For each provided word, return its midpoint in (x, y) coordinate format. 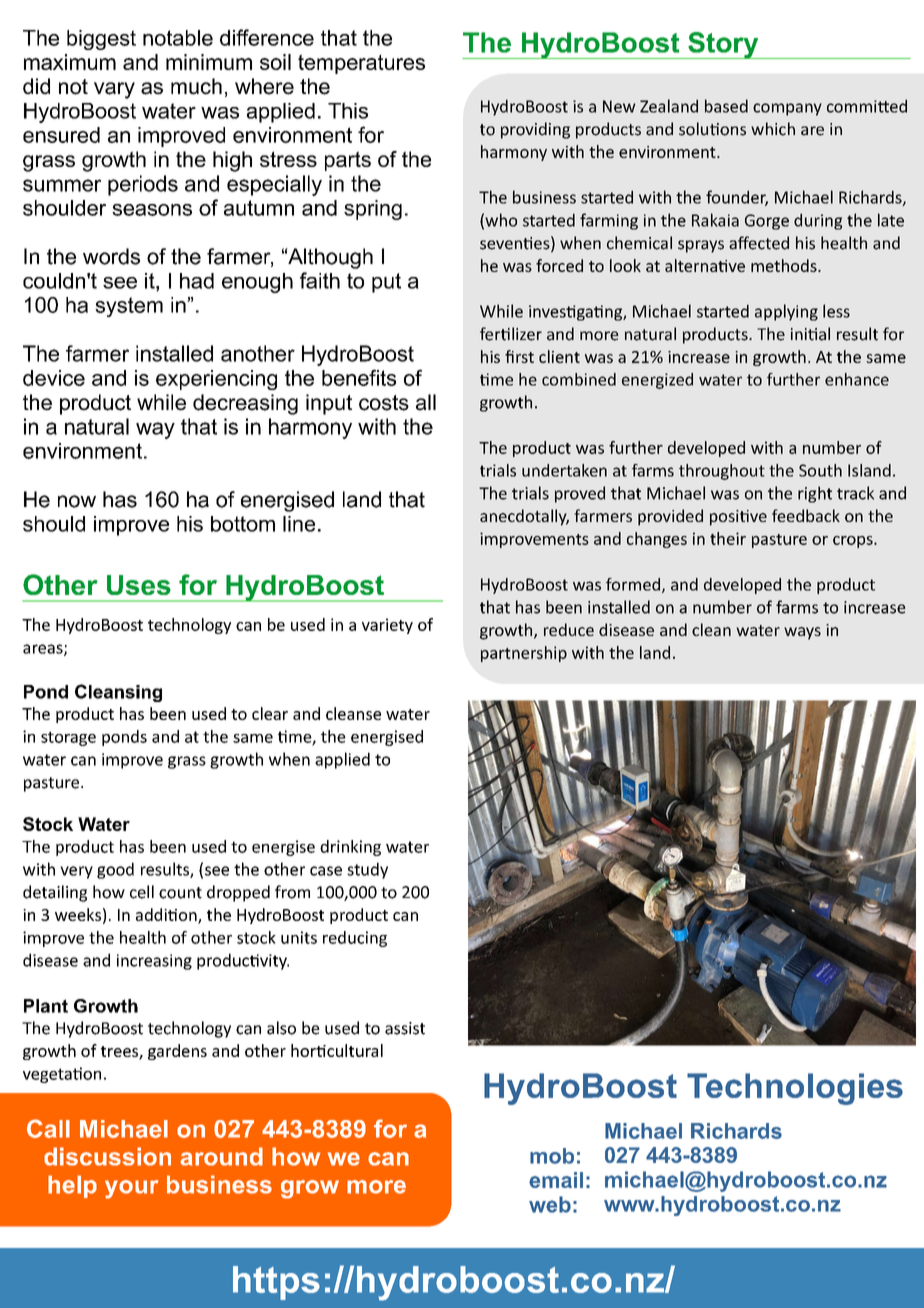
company (787, 109)
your (131, 1189)
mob (552, 1156)
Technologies (795, 1089)
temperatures (361, 64)
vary (114, 90)
